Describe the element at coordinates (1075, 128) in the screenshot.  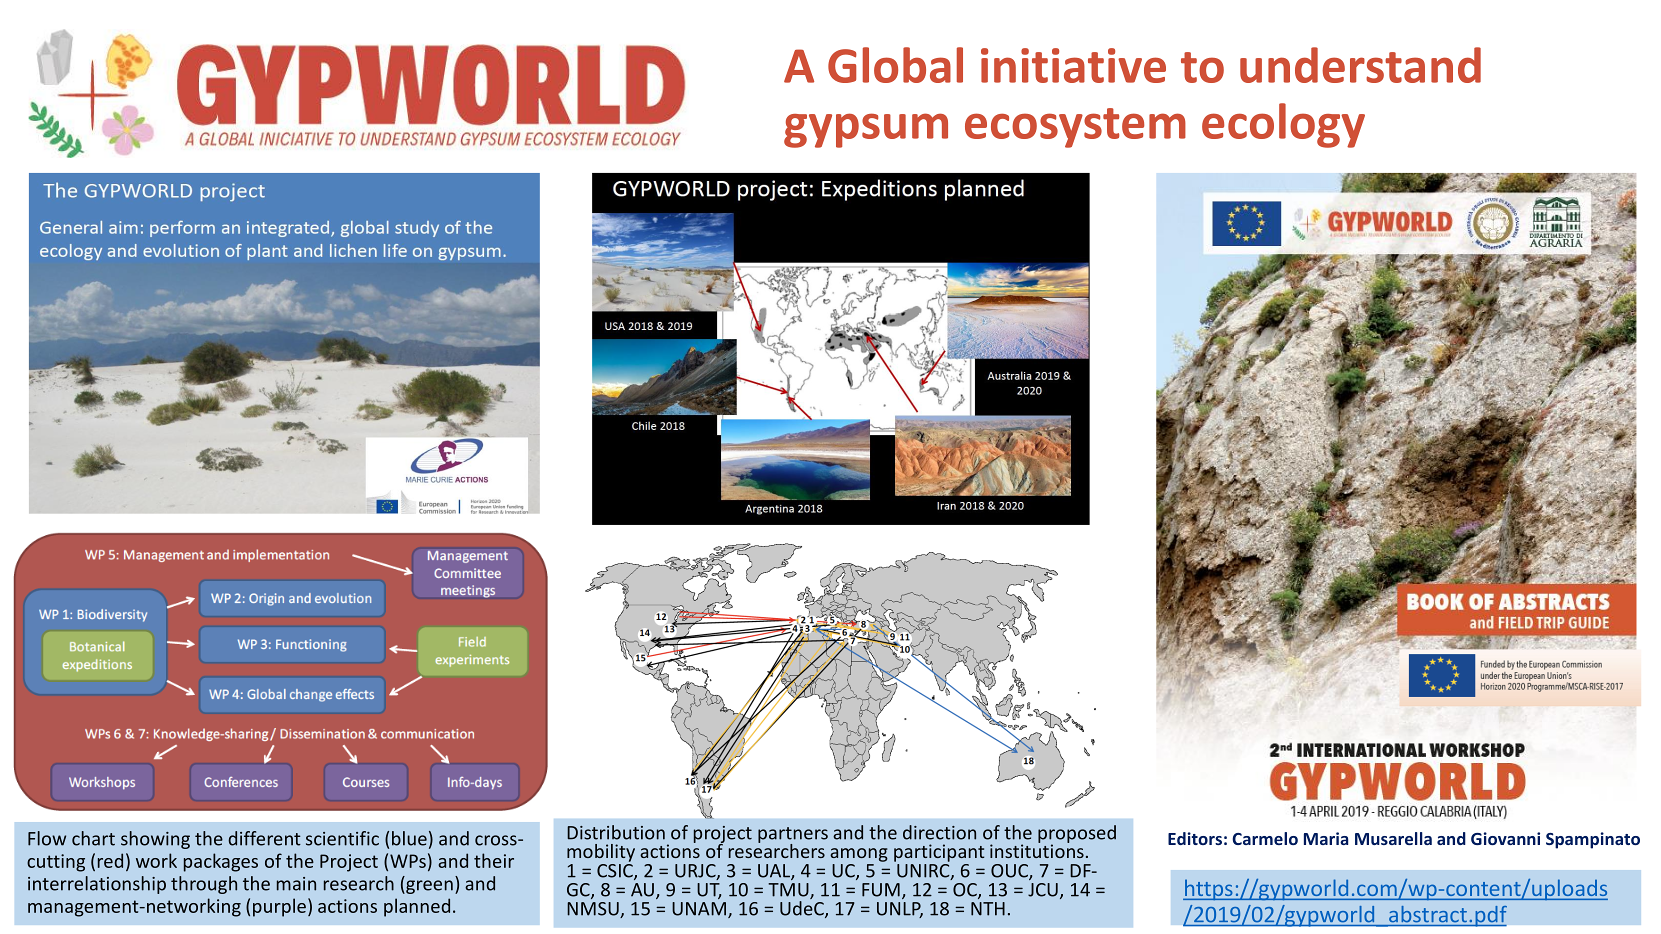
I see `ecosystem` at that location.
